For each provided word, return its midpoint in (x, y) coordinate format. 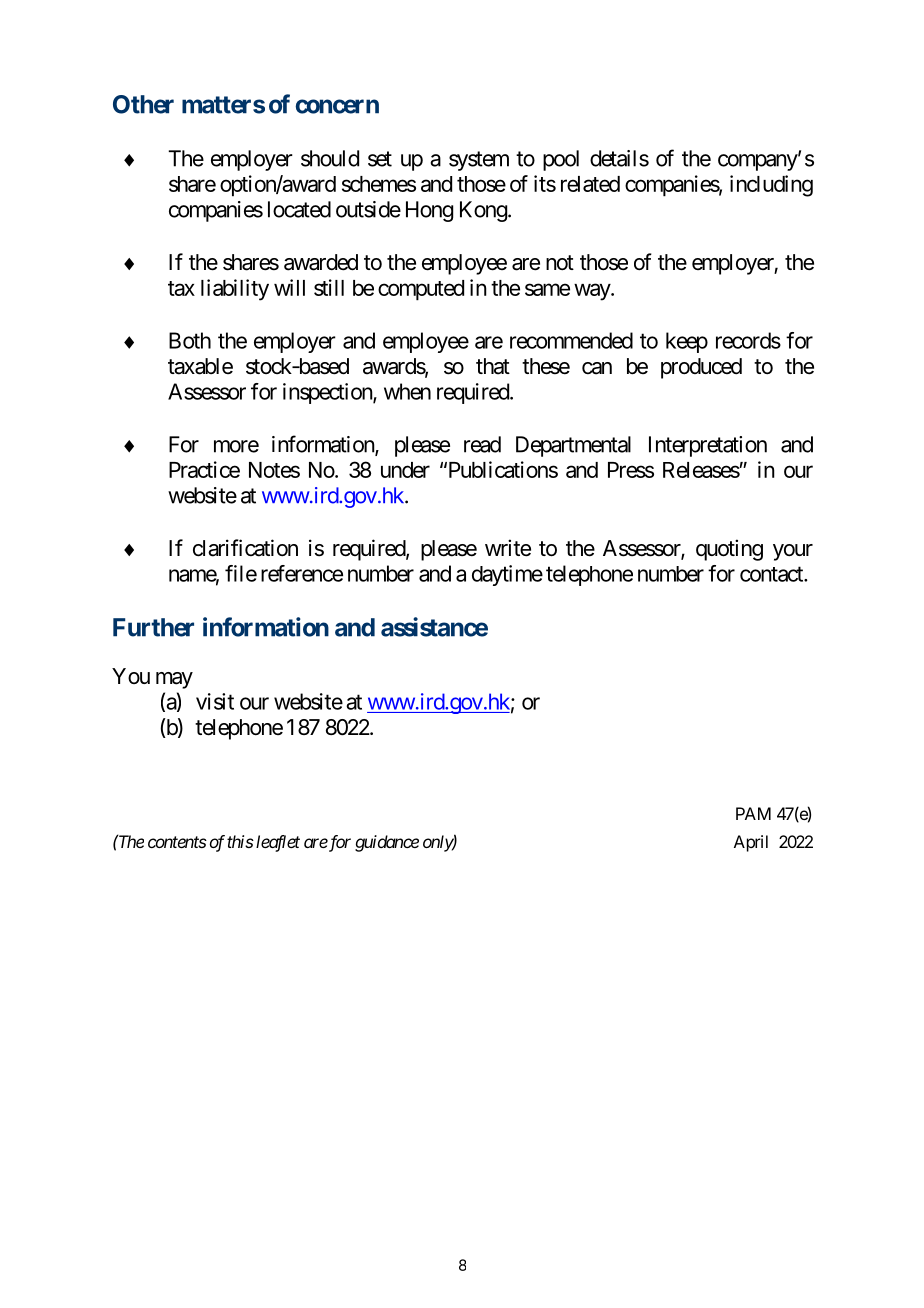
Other (143, 104)
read (482, 444)
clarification (245, 548)
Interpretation (708, 446)
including (771, 186)
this (240, 841)
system (479, 161)
